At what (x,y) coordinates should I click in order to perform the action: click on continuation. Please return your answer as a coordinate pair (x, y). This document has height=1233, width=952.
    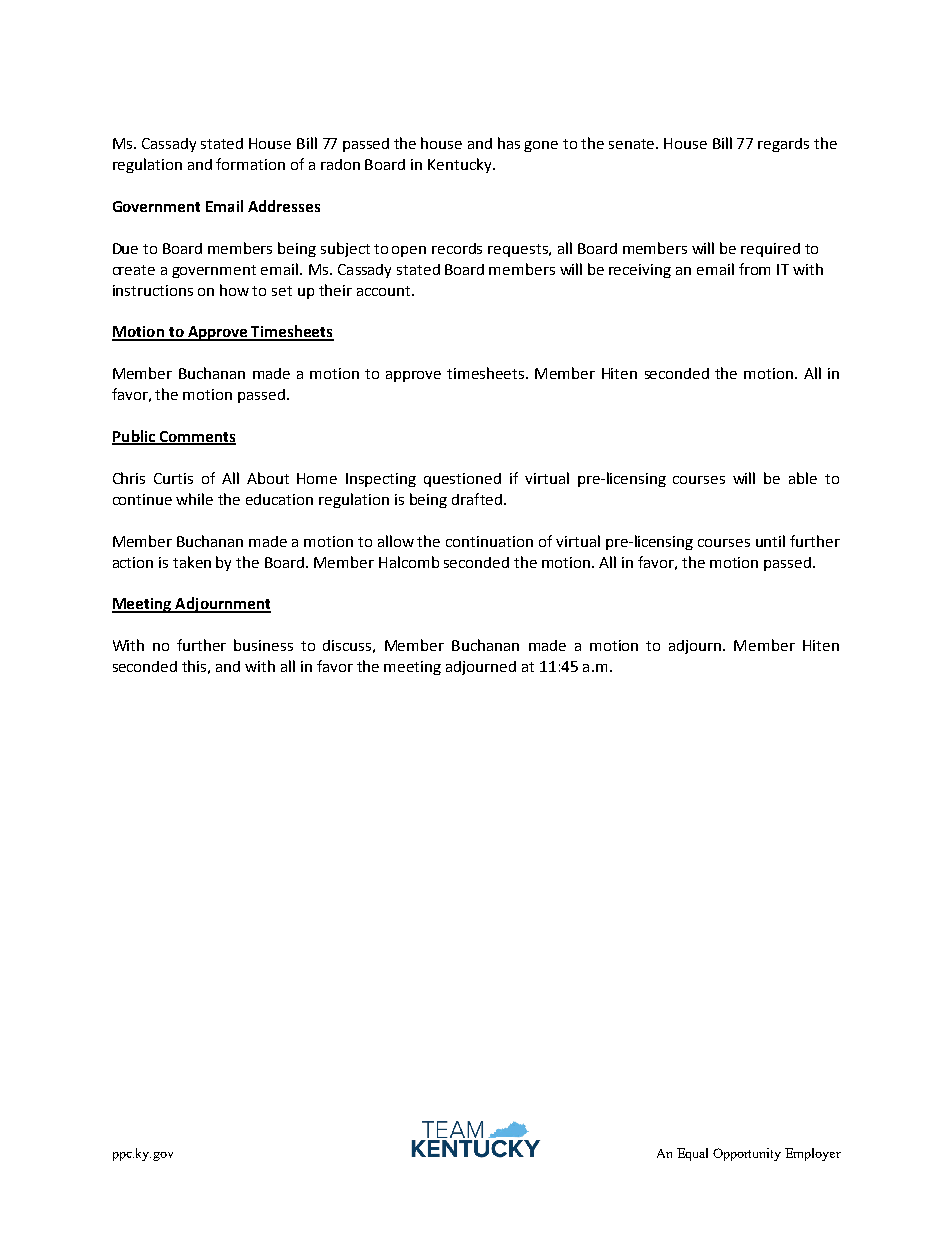
    Looking at the image, I should click on (489, 541).
